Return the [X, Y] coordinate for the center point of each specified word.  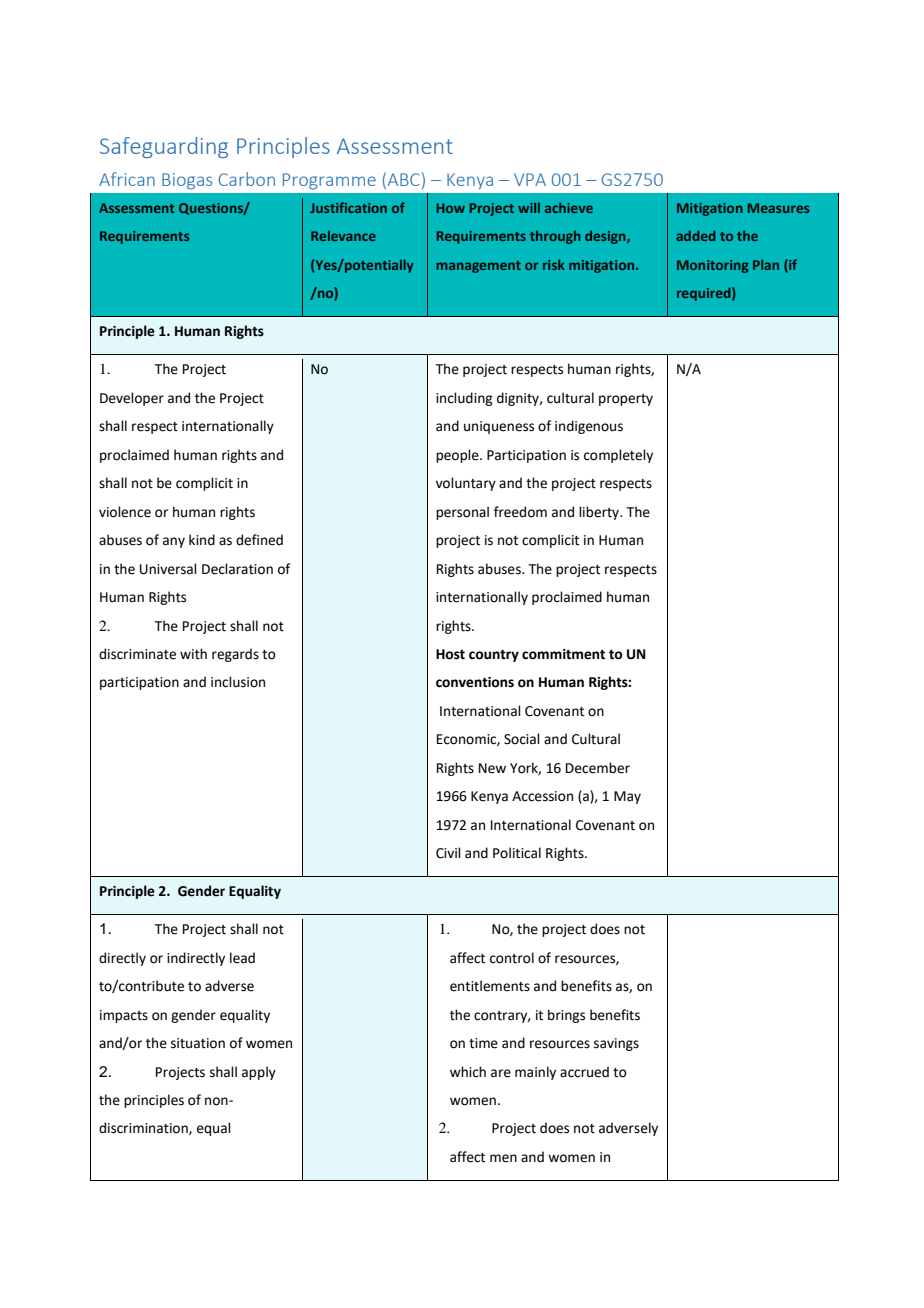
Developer [132, 399]
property [626, 400]
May [627, 797]
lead [242, 958]
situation [198, 1043]
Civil [448, 853]
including [464, 399]
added [696, 235]
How [451, 208]
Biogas [187, 181]
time [483, 1043]
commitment [563, 654]
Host [450, 654]
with [193, 654]
